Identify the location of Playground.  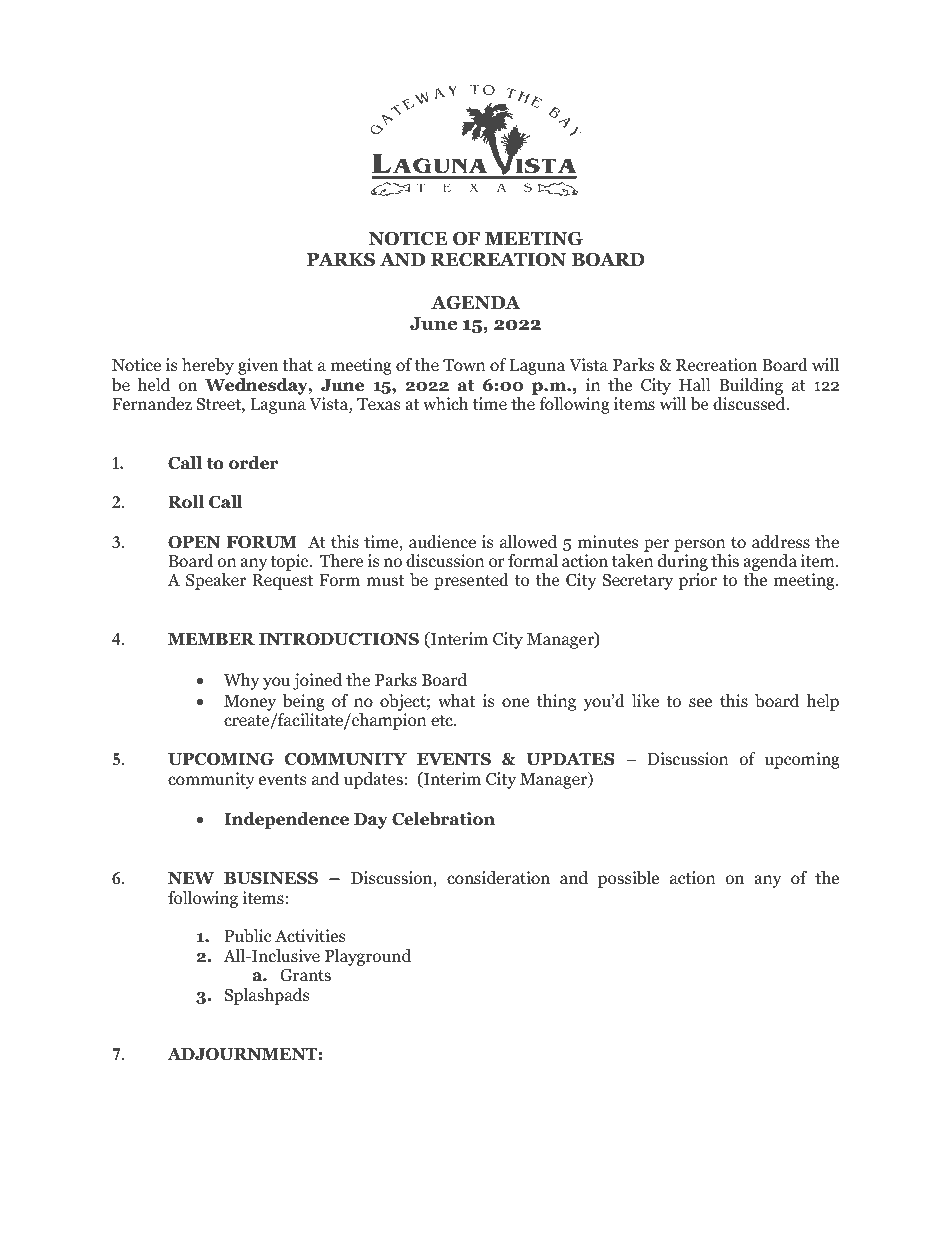
(368, 957).
